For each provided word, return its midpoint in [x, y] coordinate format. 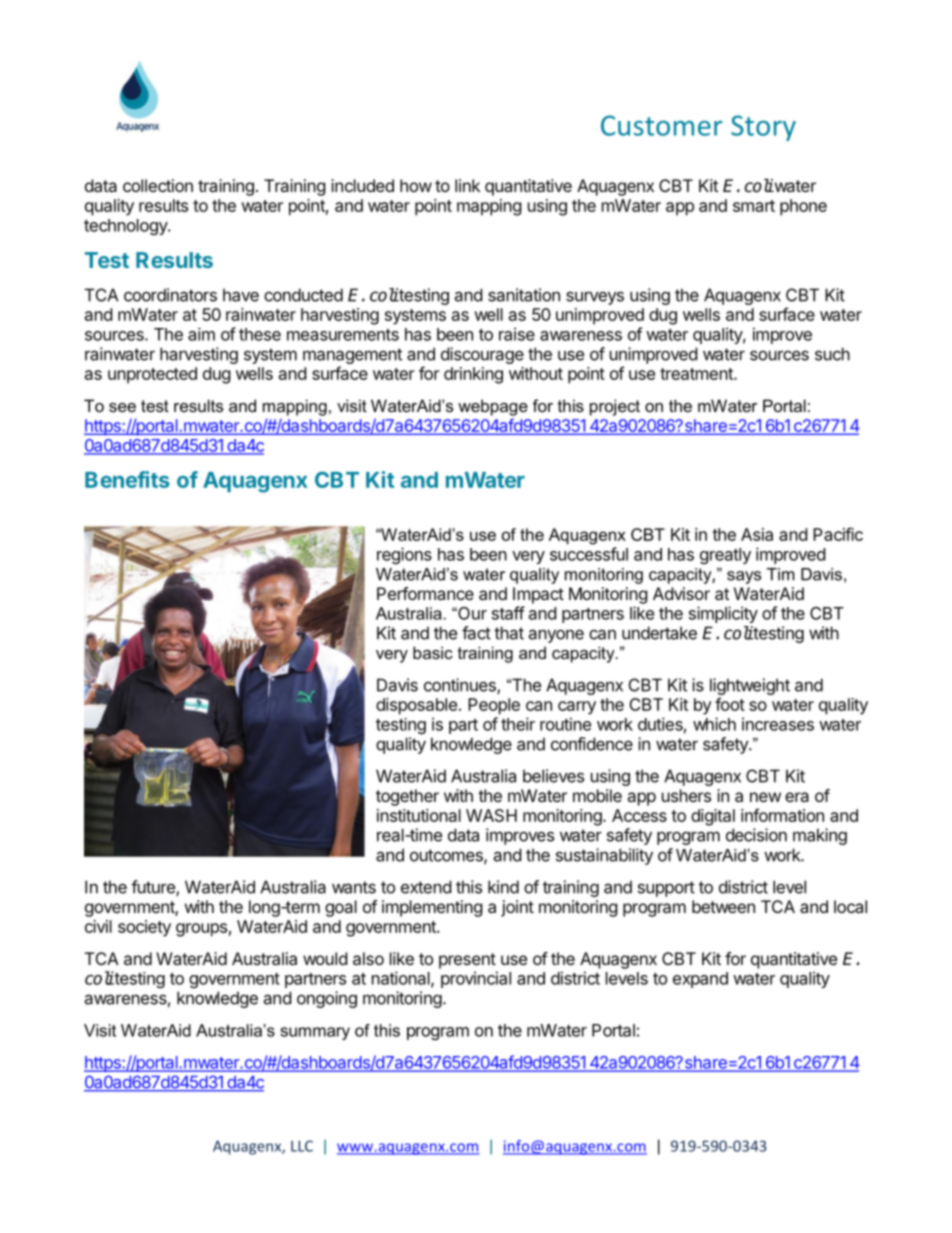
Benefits [127, 479]
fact [476, 633]
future [154, 888]
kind [503, 887]
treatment [697, 374]
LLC [302, 1146]
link [467, 185]
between [723, 906]
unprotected [152, 375]
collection [158, 185]
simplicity [723, 614]
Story [763, 128]
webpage [493, 407]
